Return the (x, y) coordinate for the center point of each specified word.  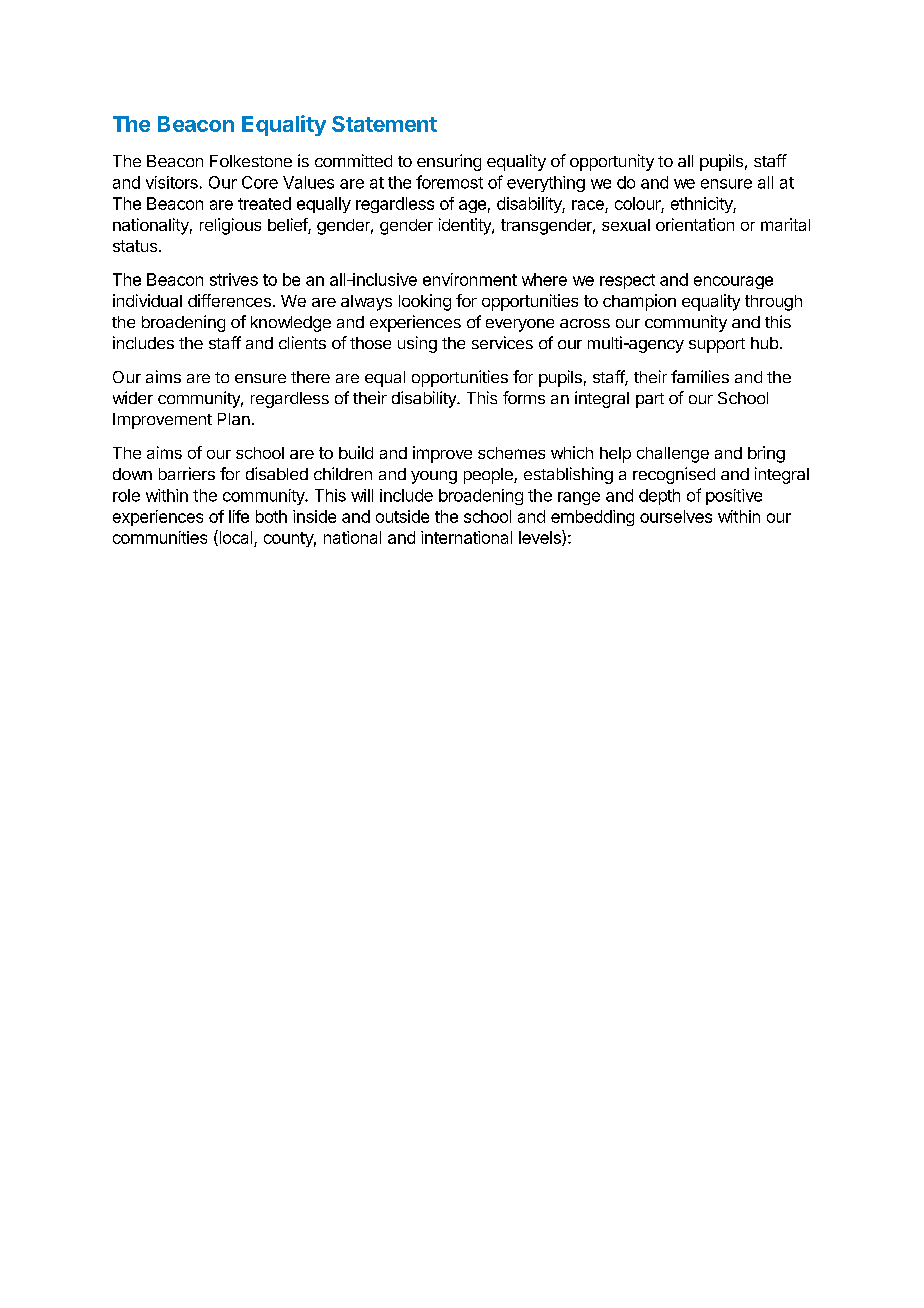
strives (234, 279)
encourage (733, 282)
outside (402, 516)
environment (470, 279)
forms (524, 397)
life (239, 516)
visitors (172, 182)
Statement (384, 124)
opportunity (612, 162)
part (650, 400)
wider (133, 397)
